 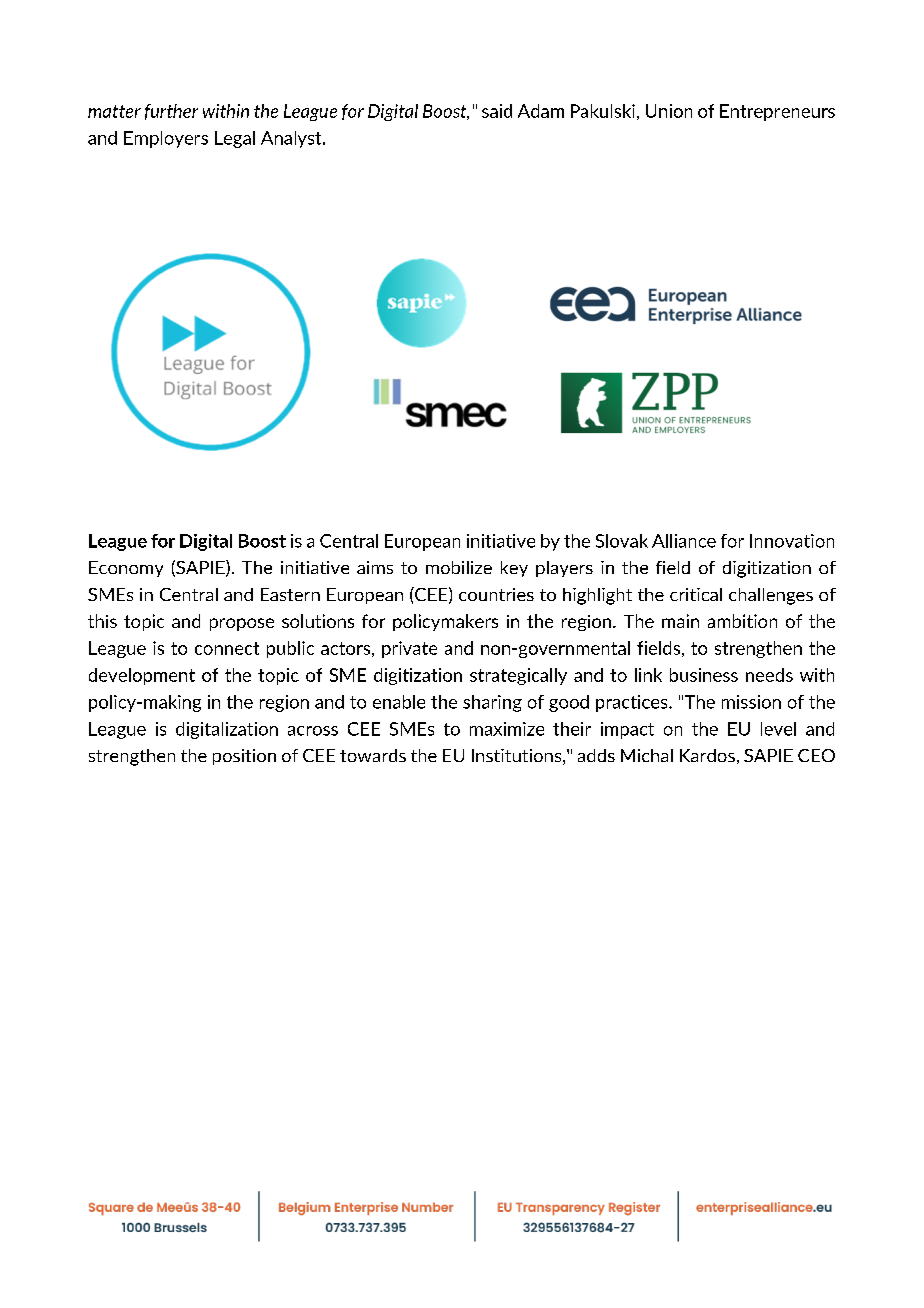 I want to click on Employers, so click(x=166, y=139).
